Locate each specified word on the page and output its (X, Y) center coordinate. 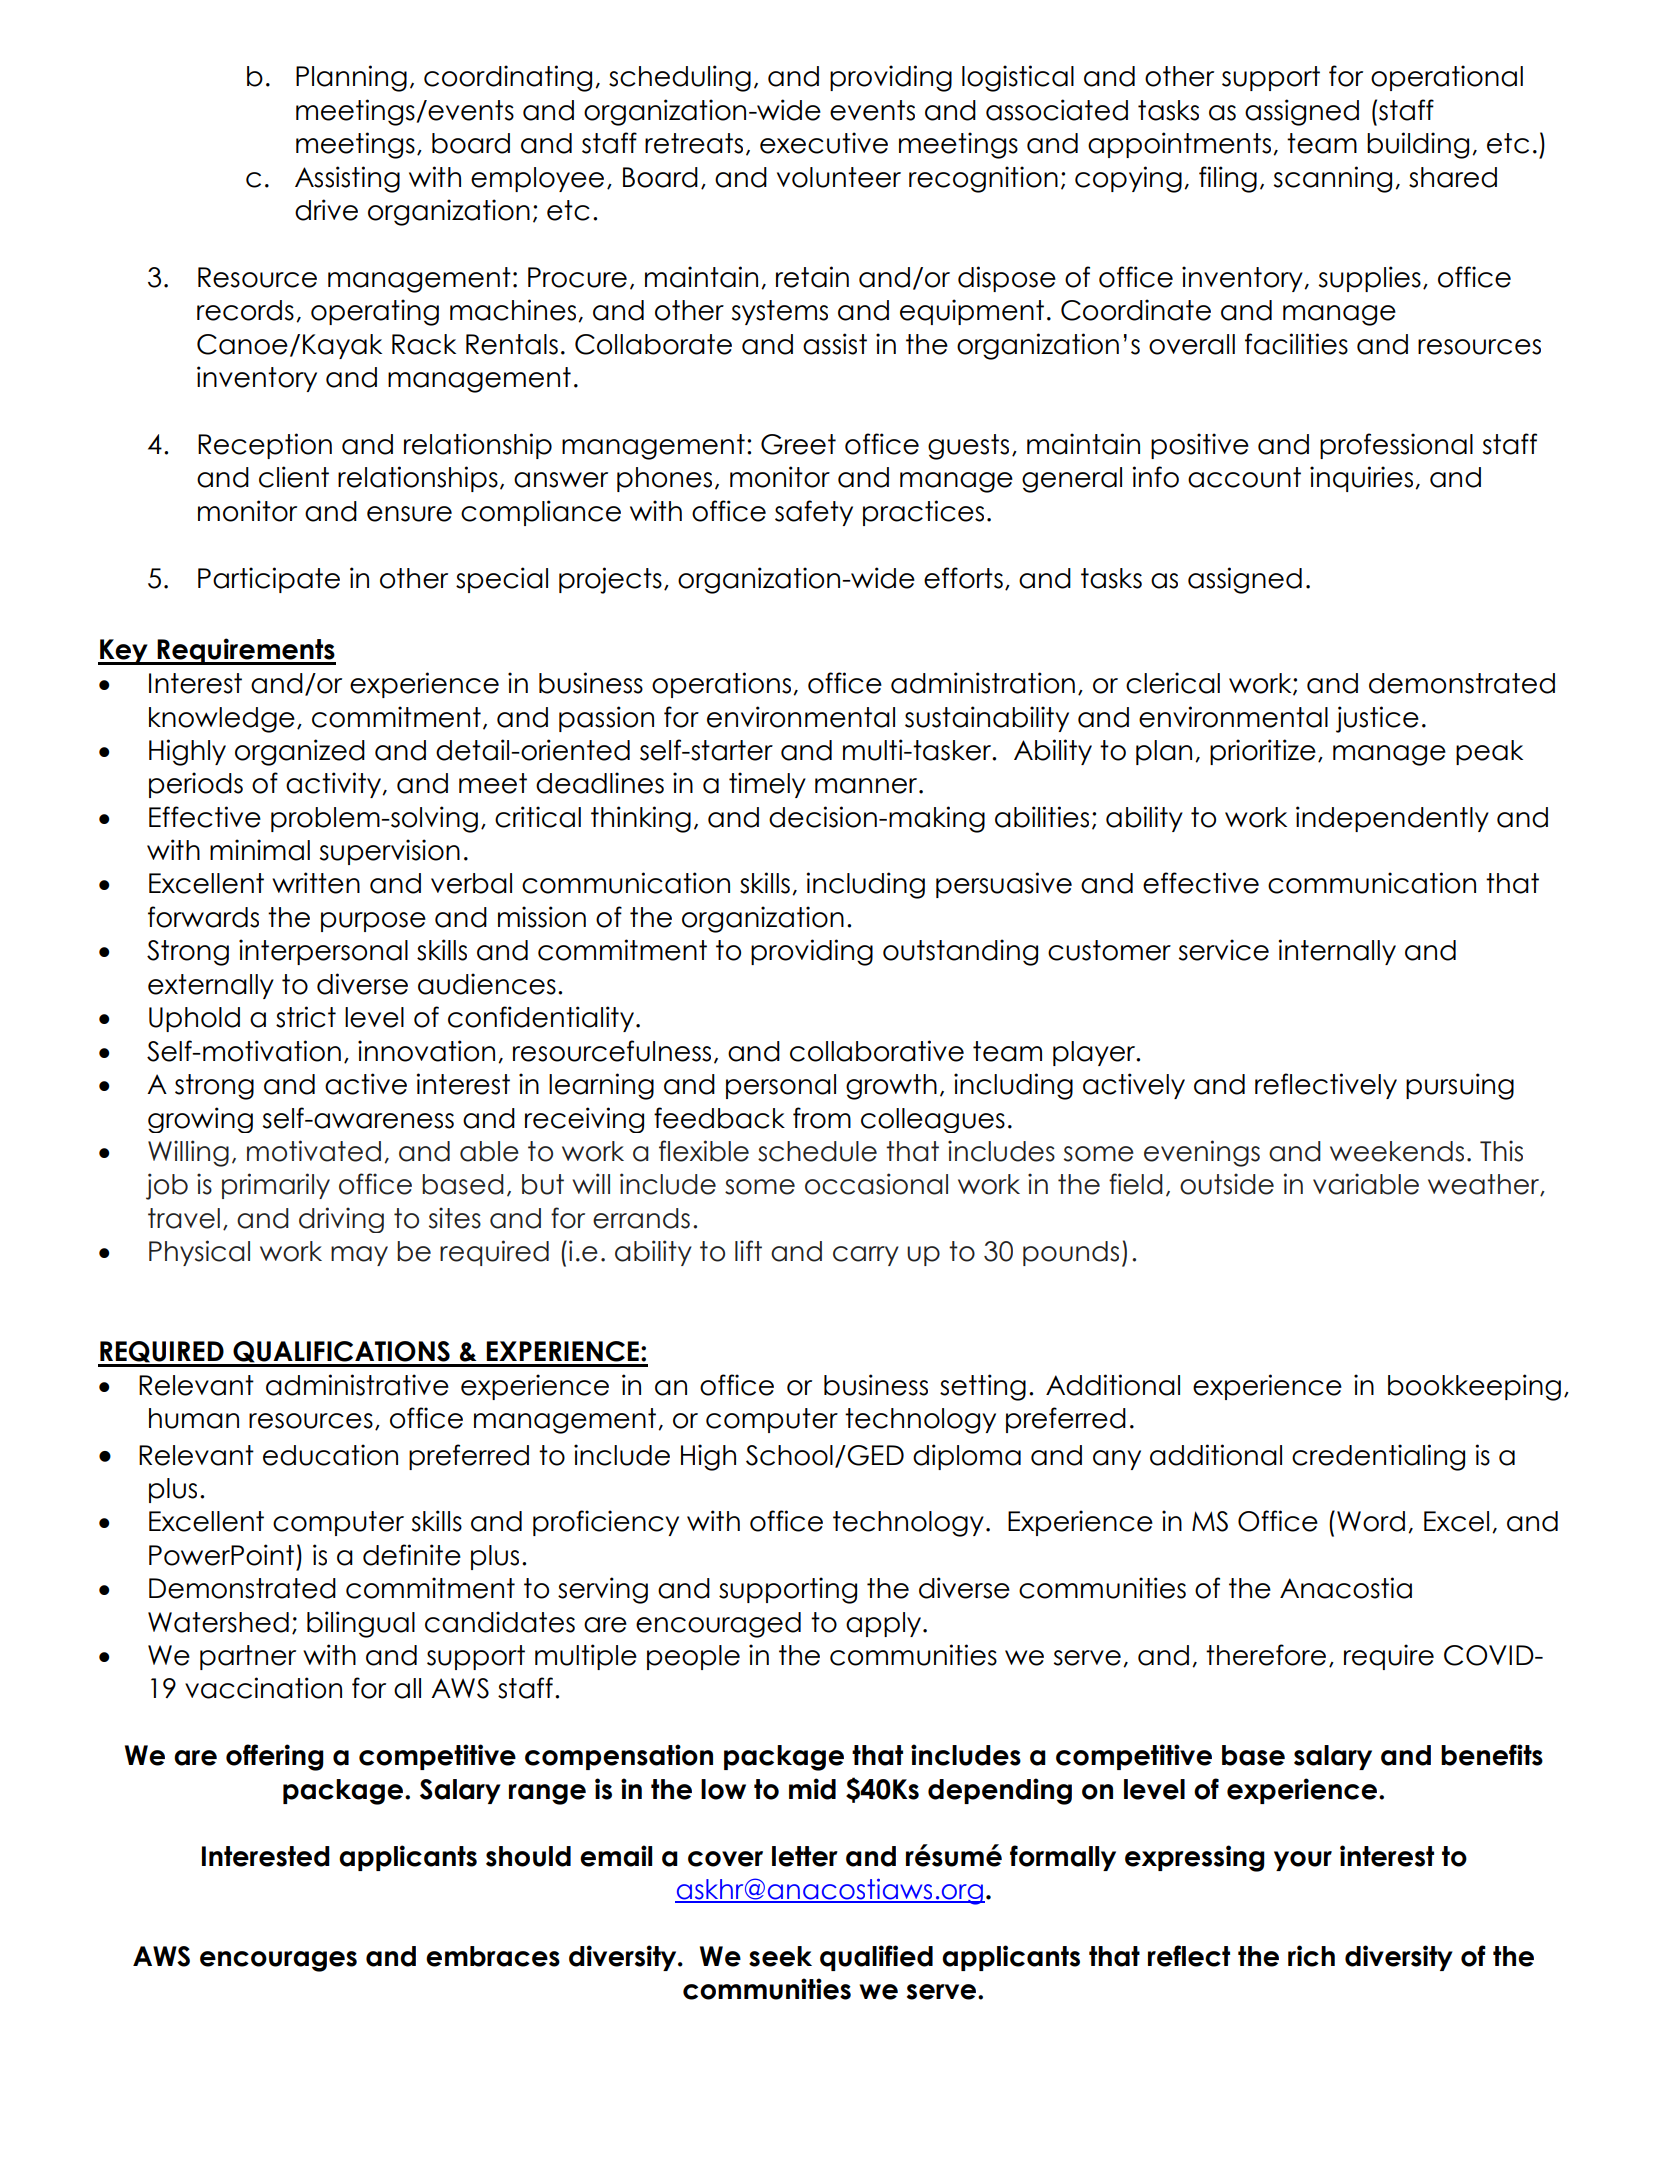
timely (767, 785)
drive (326, 210)
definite (412, 1555)
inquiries (1363, 479)
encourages (278, 1961)
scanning (1333, 179)
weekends (1397, 1151)
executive (824, 143)
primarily (276, 1186)
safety (814, 513)
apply (885, 1624)
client (294, 477)
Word (1371, 1521)
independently (1392, 819)
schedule (817, 1151)
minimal (260, 850)
